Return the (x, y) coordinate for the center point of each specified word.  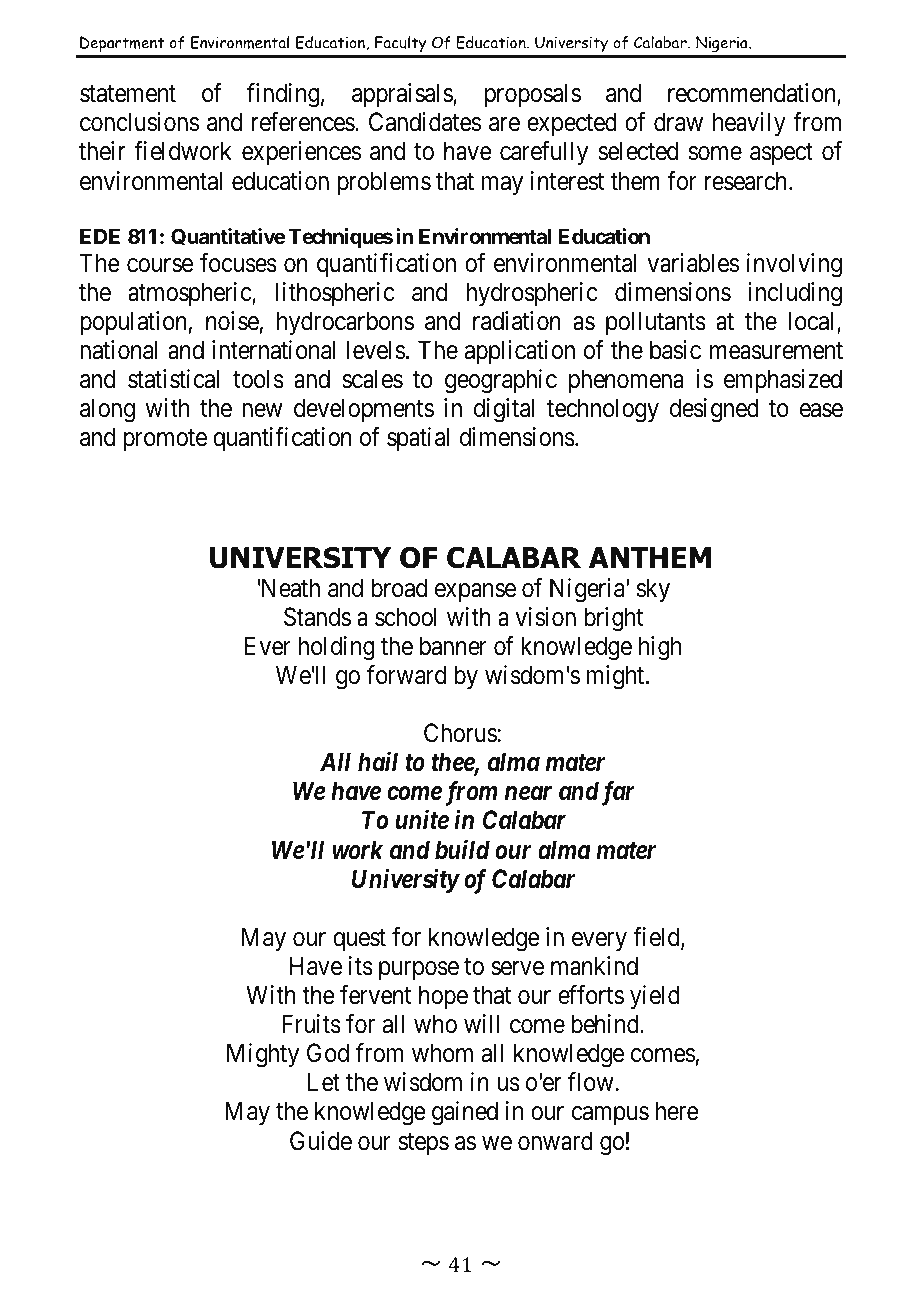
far (618, 793)
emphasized (783, 381)
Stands (317, 617)
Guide (321, 1141)
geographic (501, 381)
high (660, 648)
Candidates (425, 122)
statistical (173, 379)
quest (359, 940)
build (462, 849)
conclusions (139, 122)
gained (465, 1113)
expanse (475, 592)
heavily (749, 124)
